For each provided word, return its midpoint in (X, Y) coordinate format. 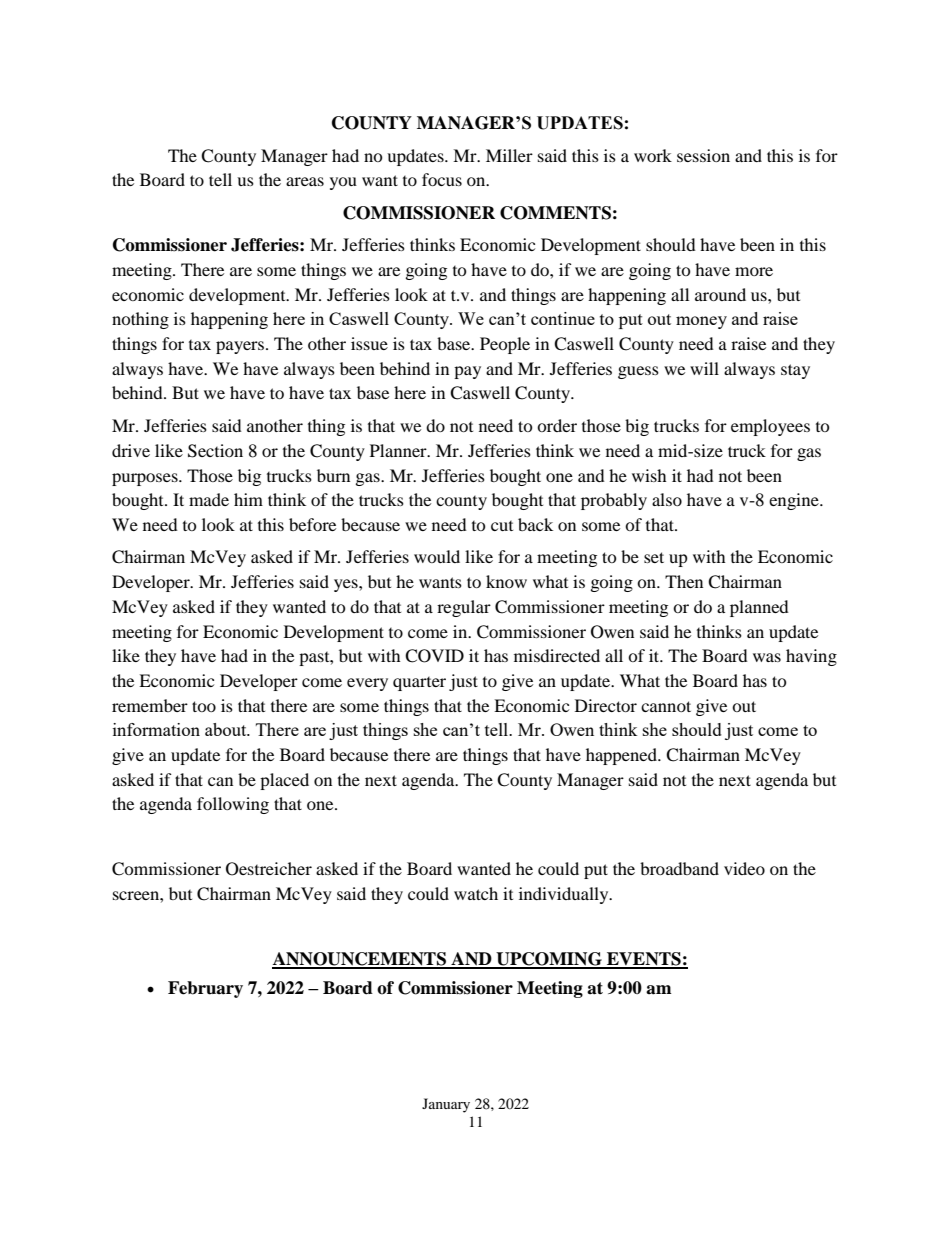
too (204, 706)
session (703, 155)
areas (305, 181)
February (205, 989)
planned (759, 608)
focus (442, 179)
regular (464, 608)
